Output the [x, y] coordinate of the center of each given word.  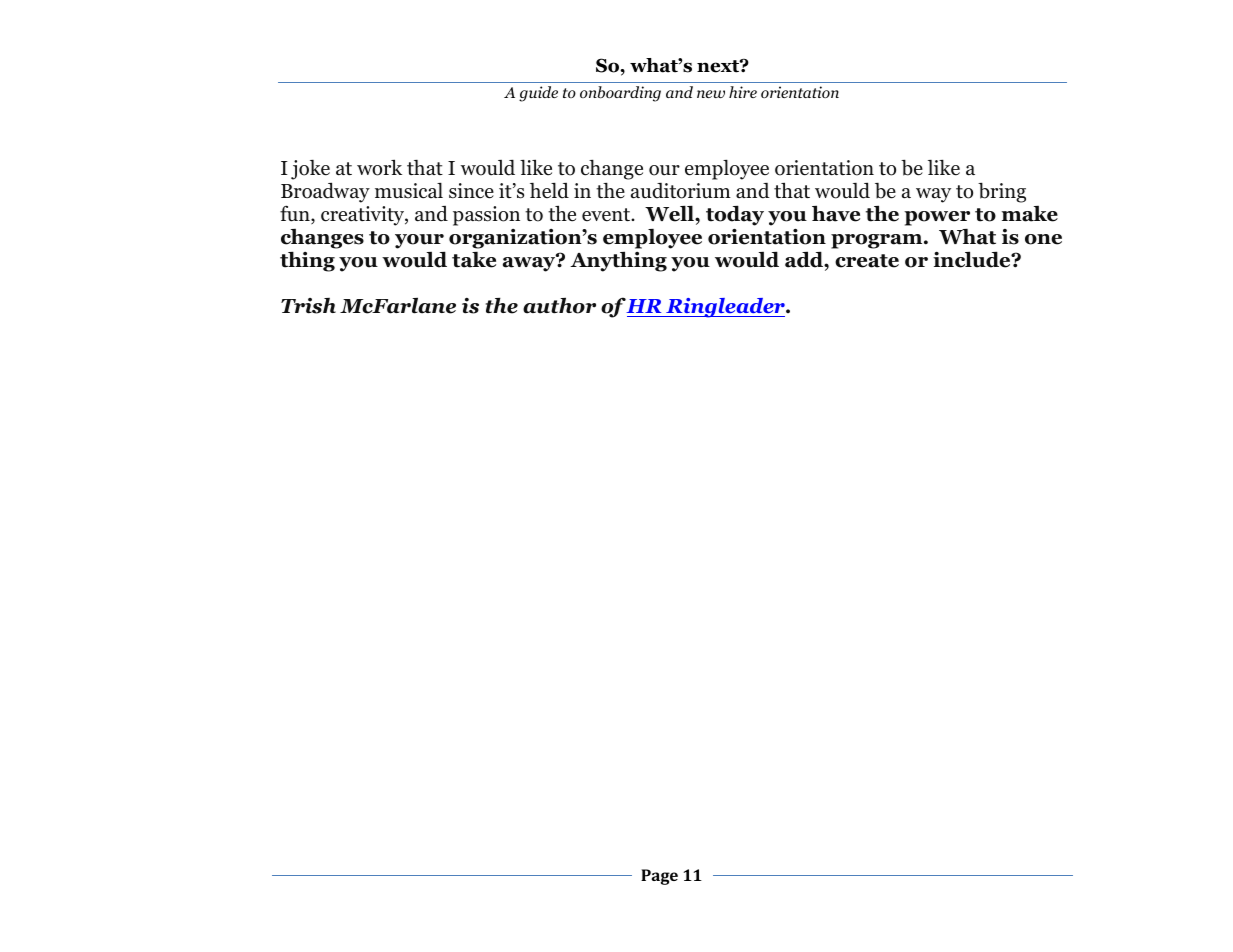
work [379, 167]
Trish [308, 306]
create [867, 261]
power [937, 218]
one [1043, 239]
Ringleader [725, 308]
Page [659, 877]
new [711, 94]
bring [1002, 192]
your [419, 241]
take [474, 260]
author [559, 305]
